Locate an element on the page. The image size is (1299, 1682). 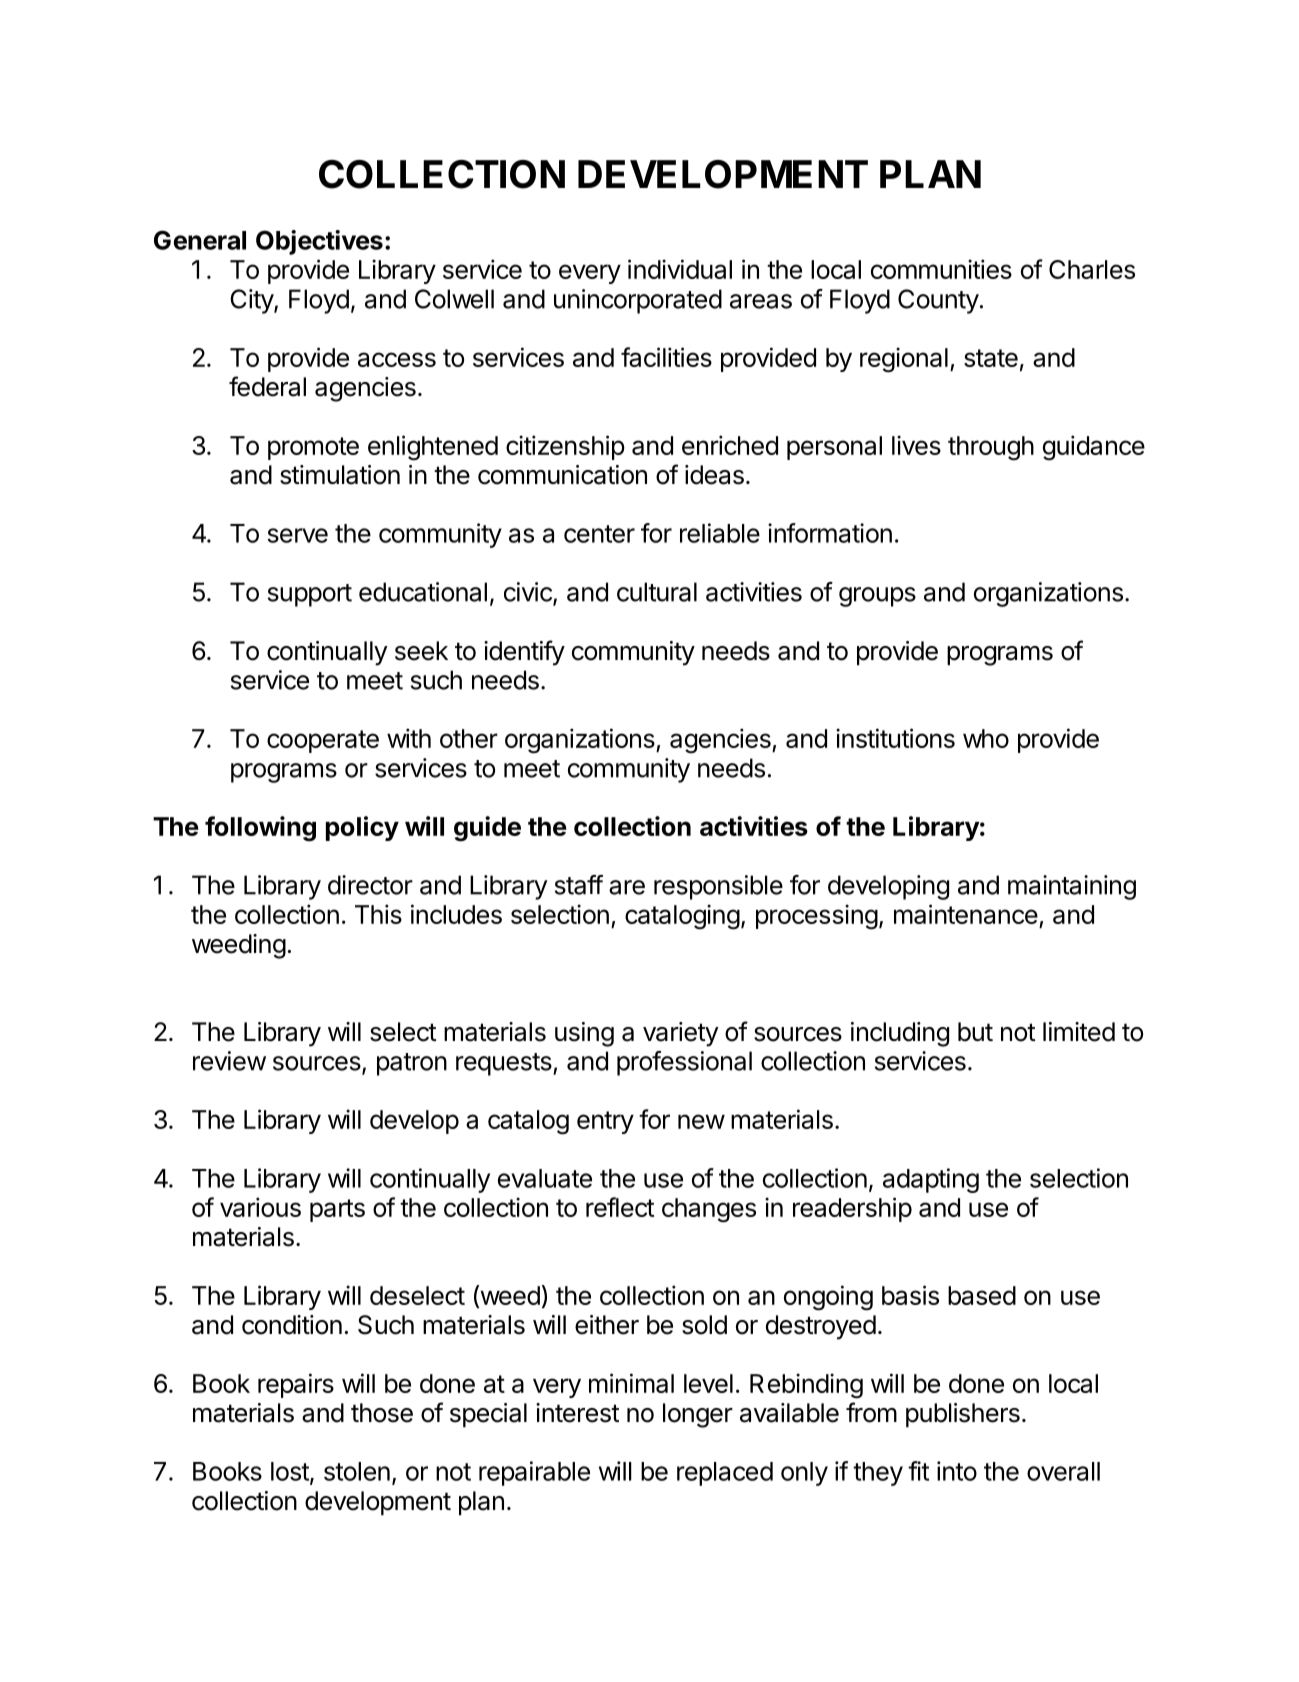
Objectives is located at coordinates (319, 242).
